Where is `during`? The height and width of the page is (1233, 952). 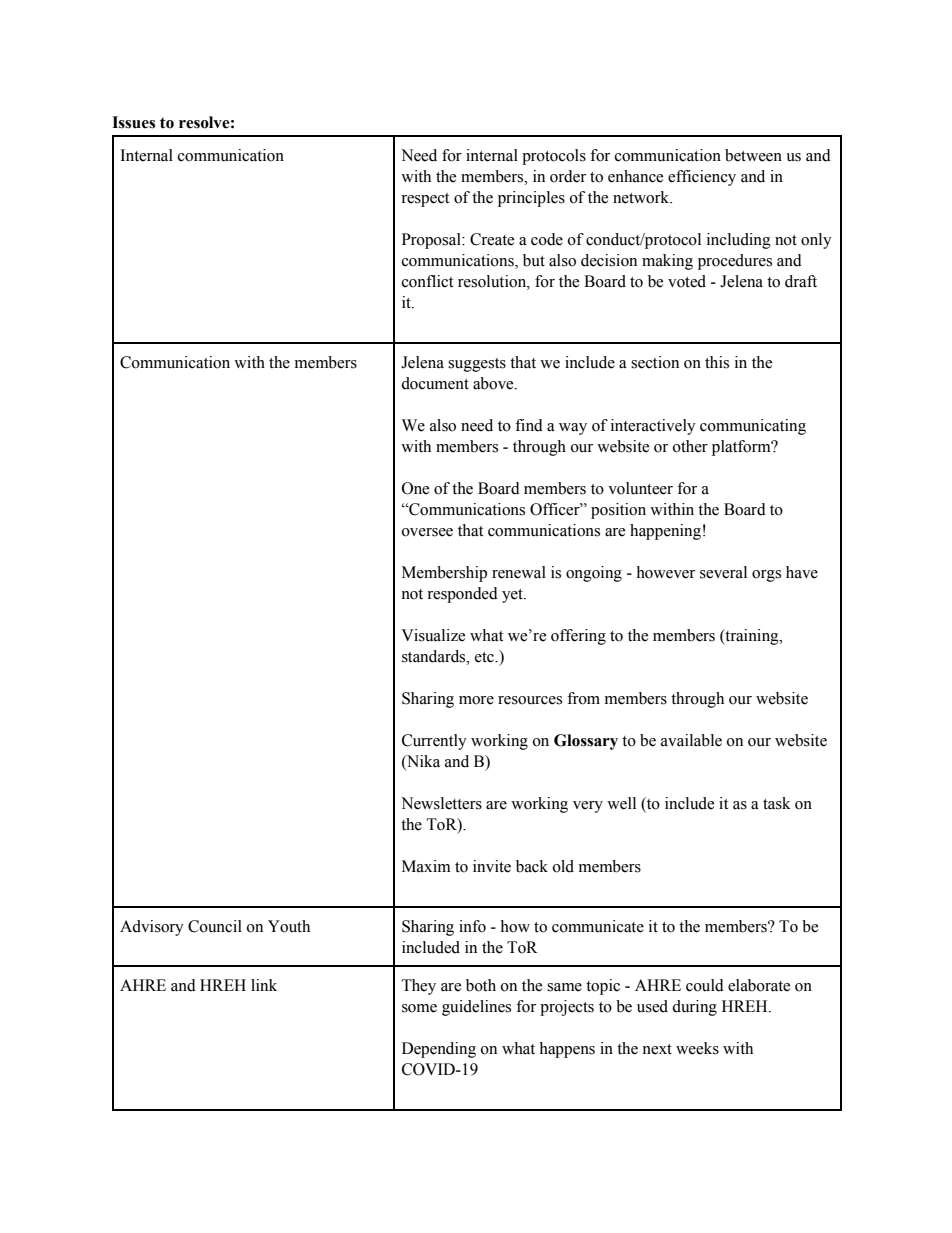
during is located at coordinates (694, 1008).
